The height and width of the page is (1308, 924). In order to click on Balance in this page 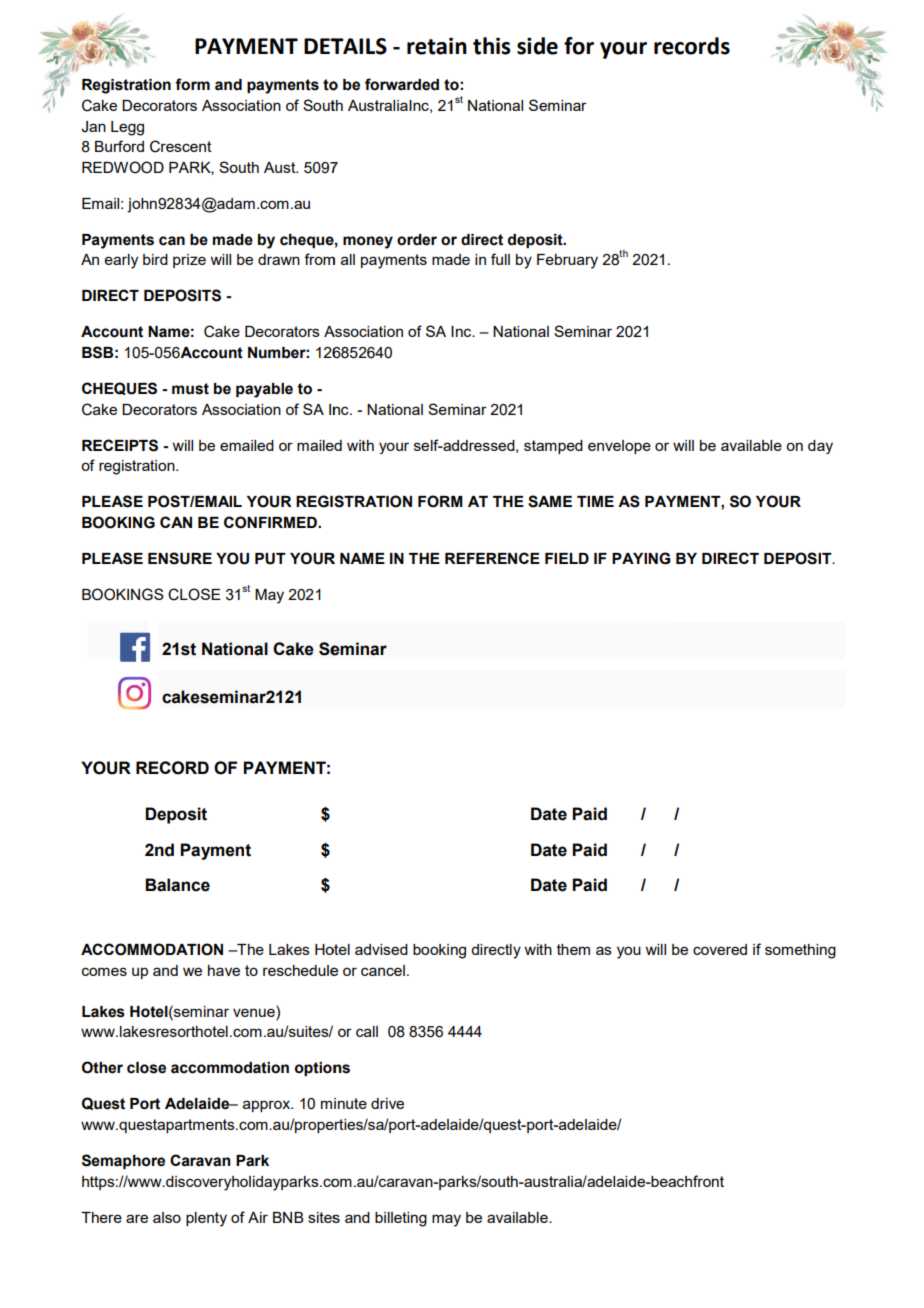, I will do `click(177, 885)`.
